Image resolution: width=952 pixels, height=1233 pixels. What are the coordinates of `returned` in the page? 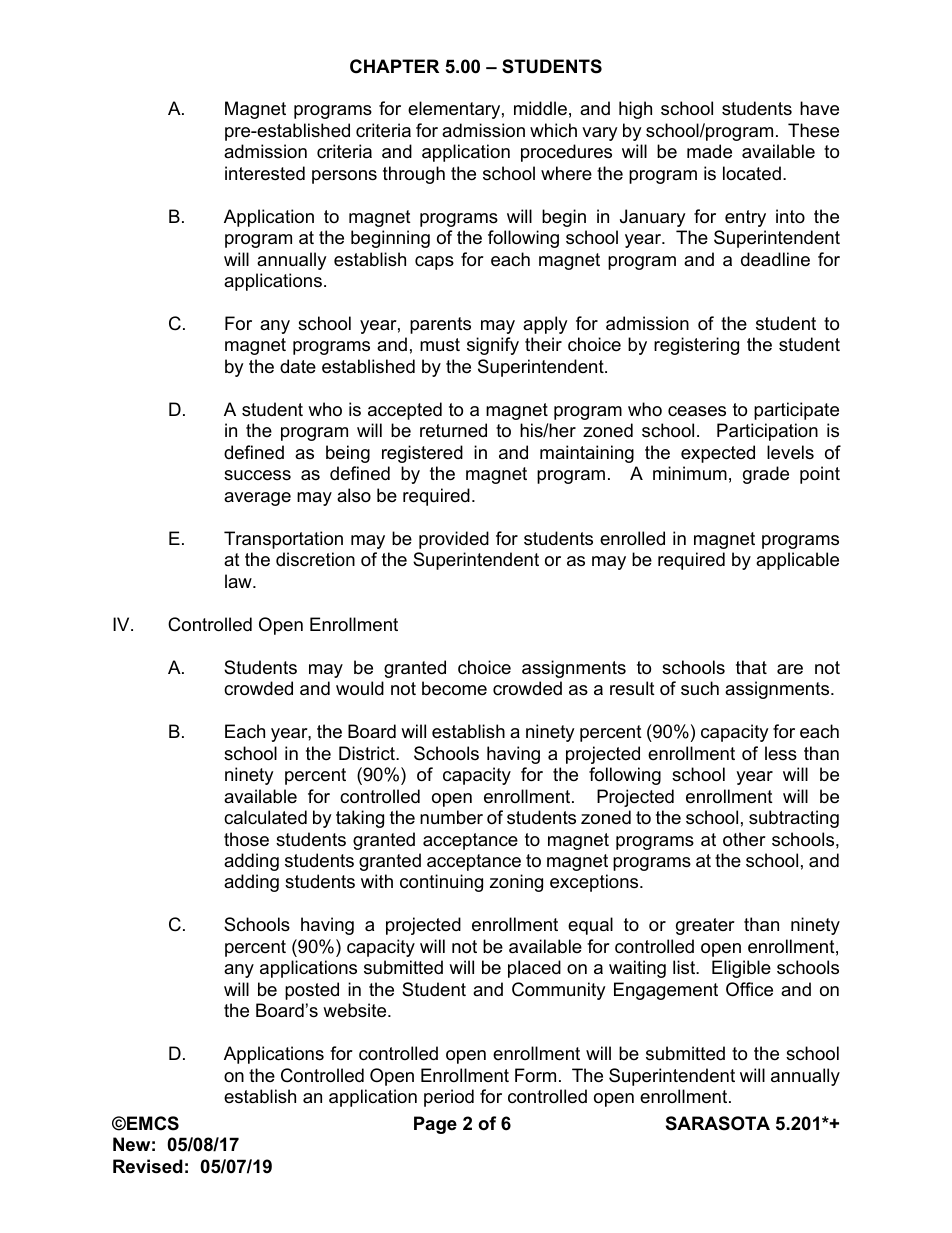 It's located at (453, 430).
